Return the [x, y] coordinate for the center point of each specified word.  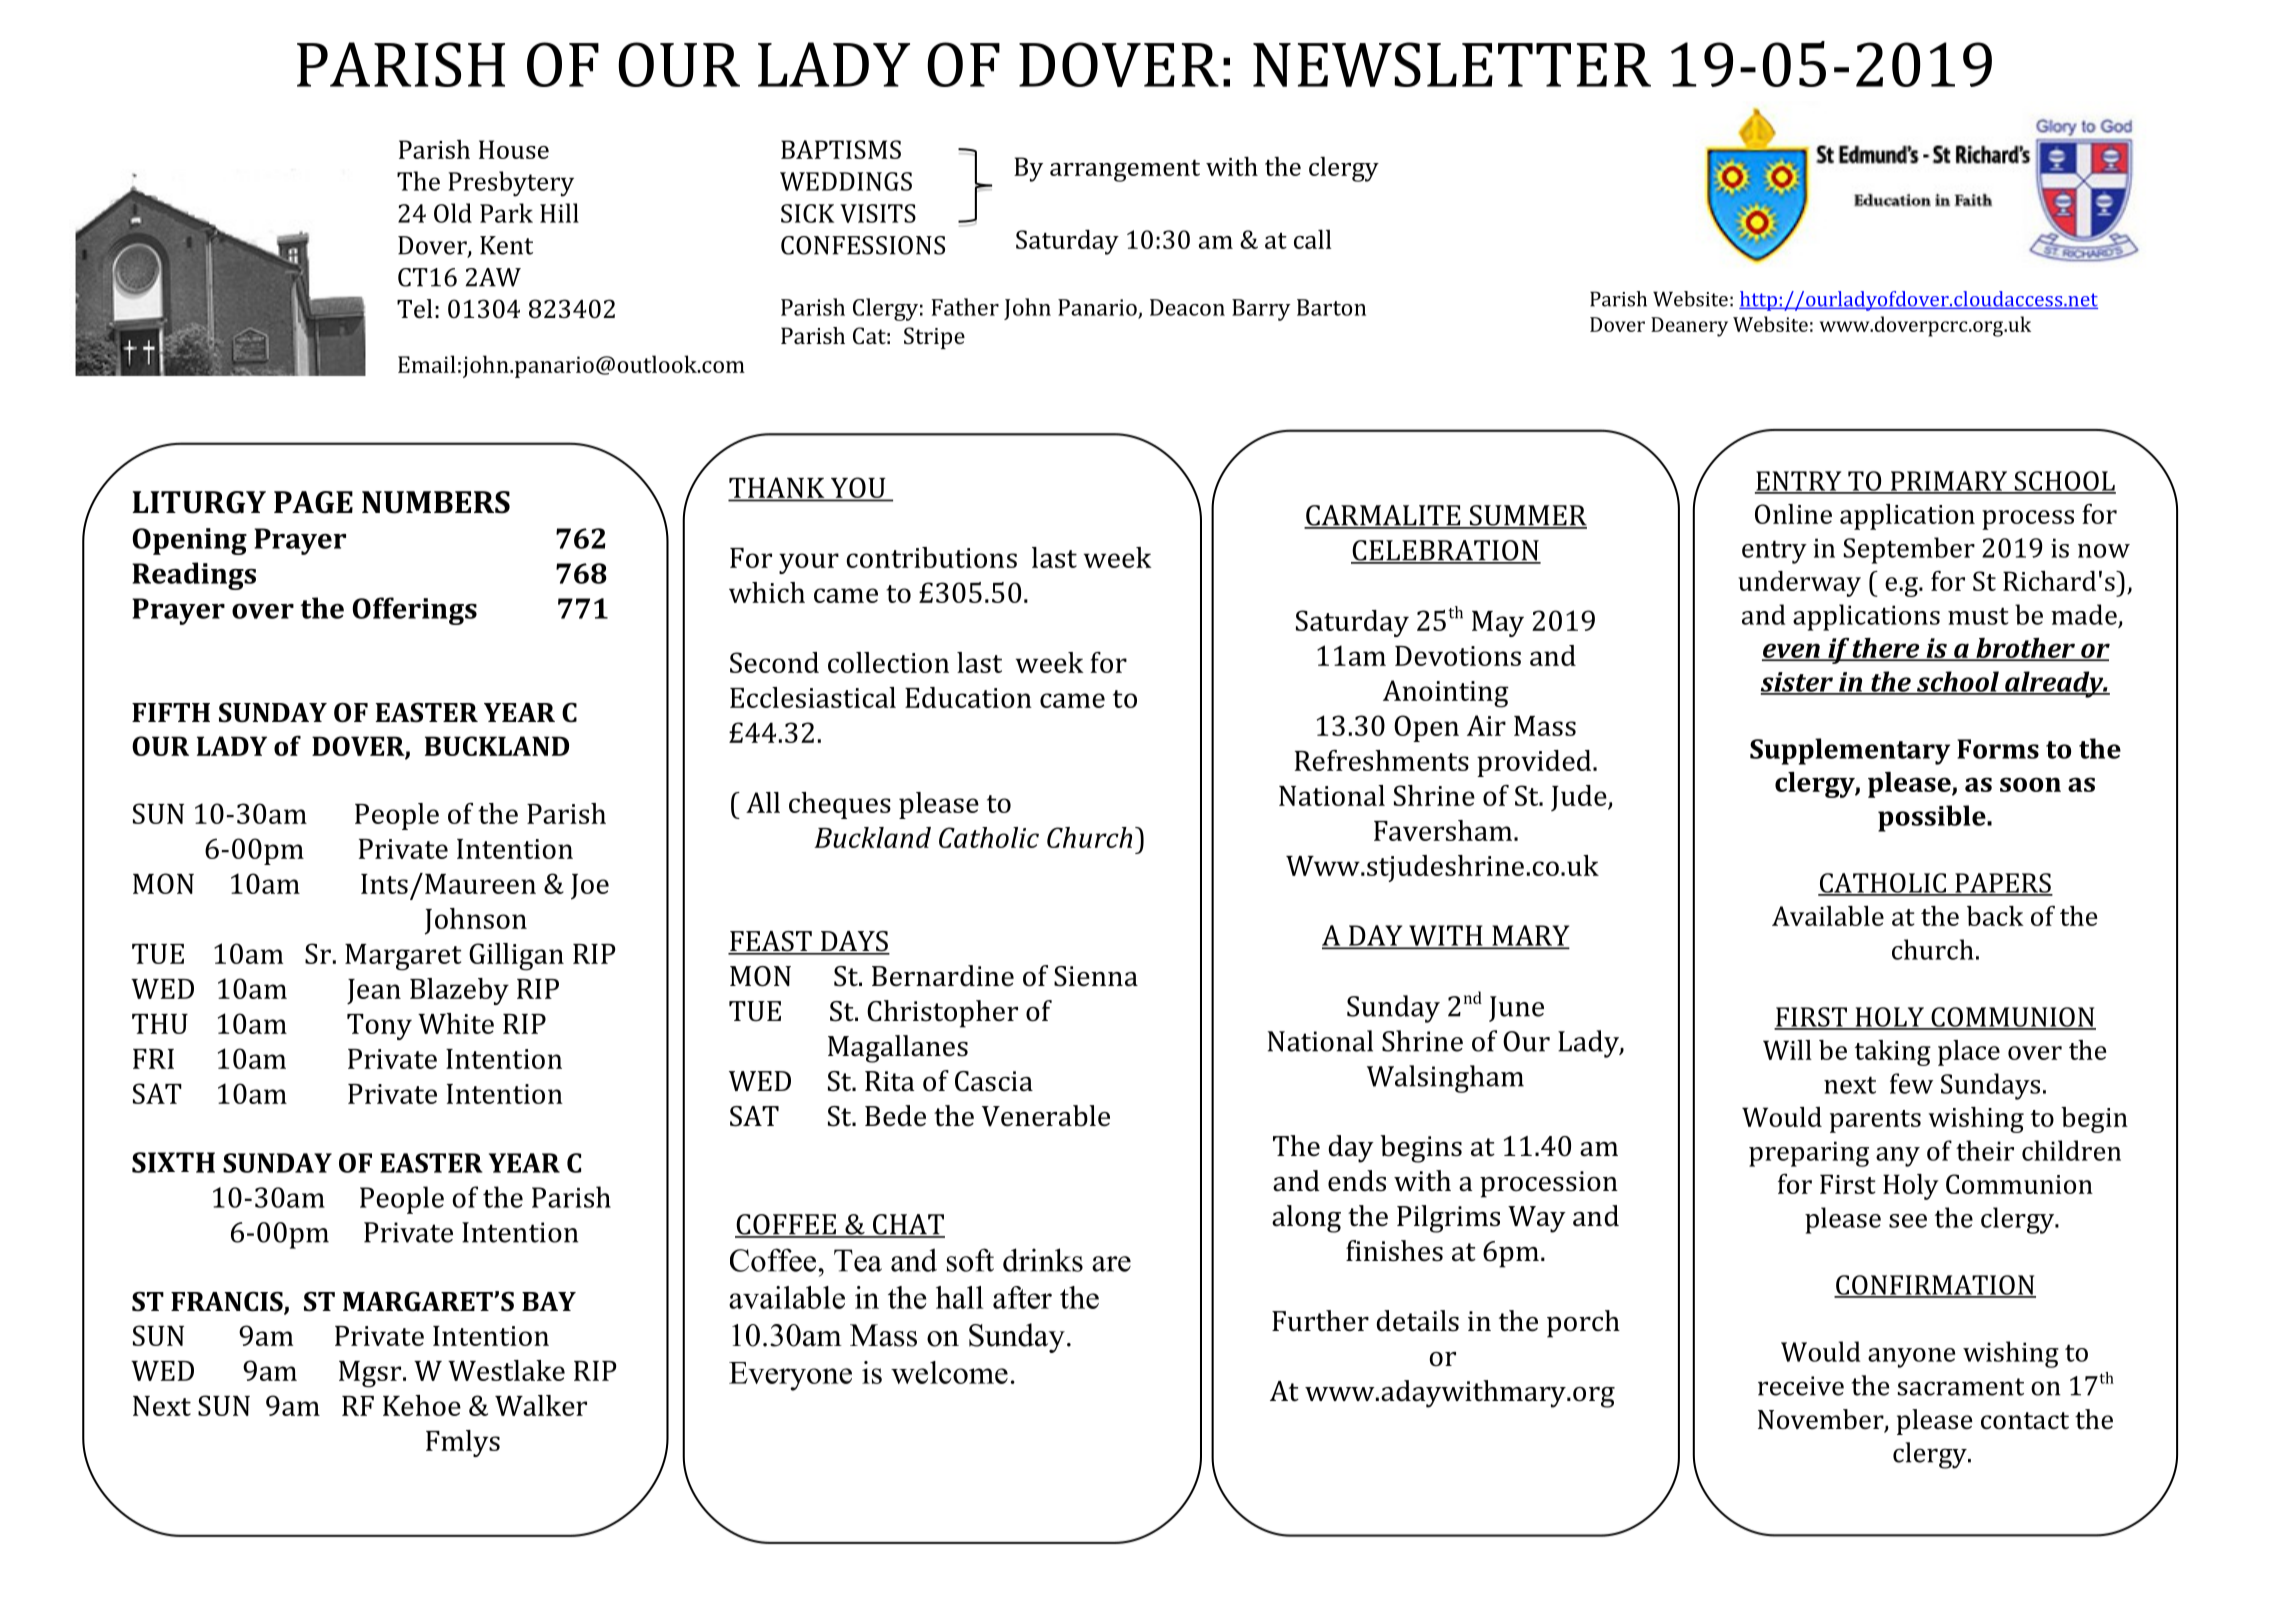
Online [1793, 514]
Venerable [1046, 1116]
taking [1893, 1053]
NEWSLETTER [1452, 64]
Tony [379, 1027]
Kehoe [422, 1405]
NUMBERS [436, 502]
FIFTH [171, 712]
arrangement [1125, 171]
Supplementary [1850, 751]
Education [968, 697]
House [514, 149]
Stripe [934, 338]
